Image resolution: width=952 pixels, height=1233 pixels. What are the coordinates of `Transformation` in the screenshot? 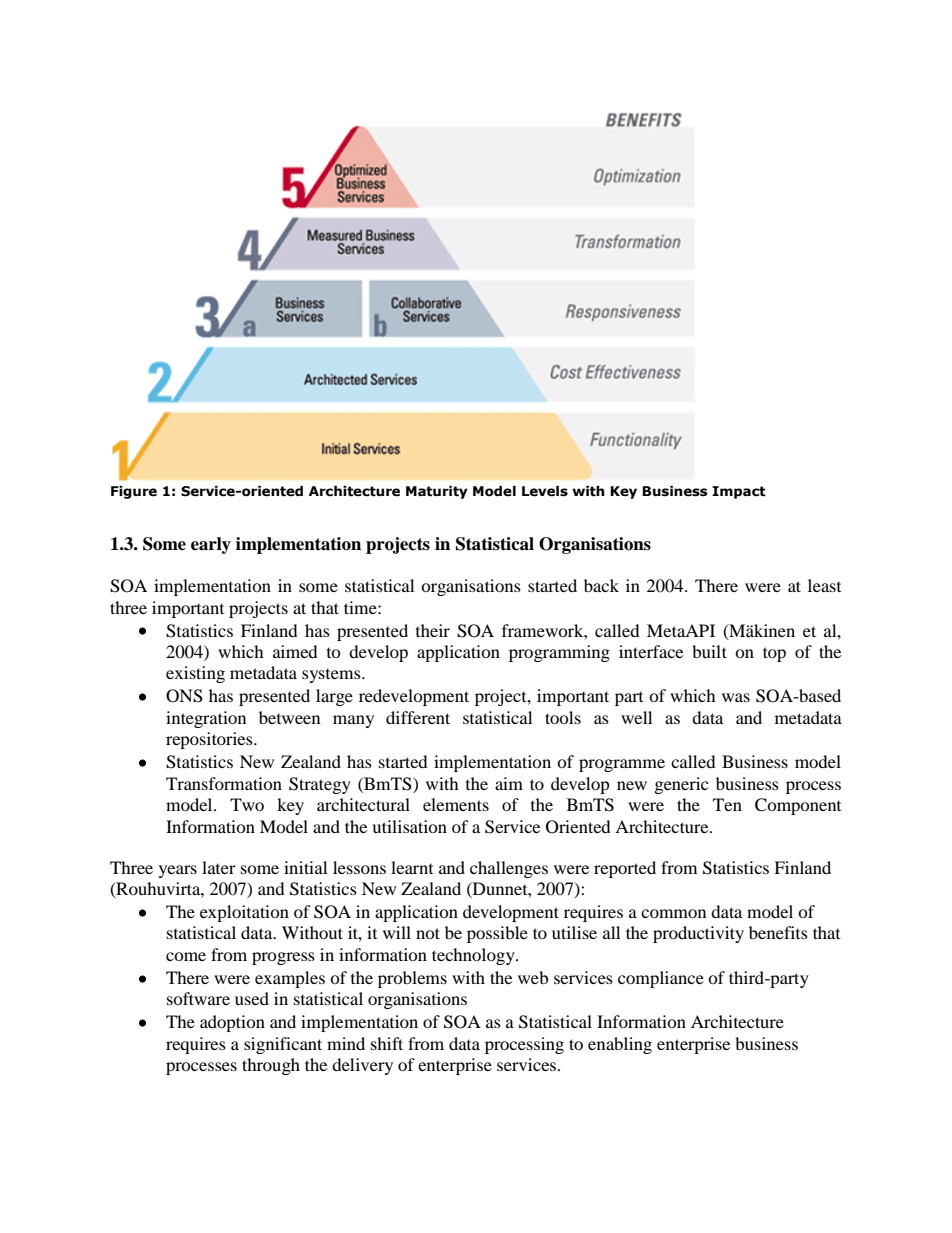 It's located at (224, 783).
